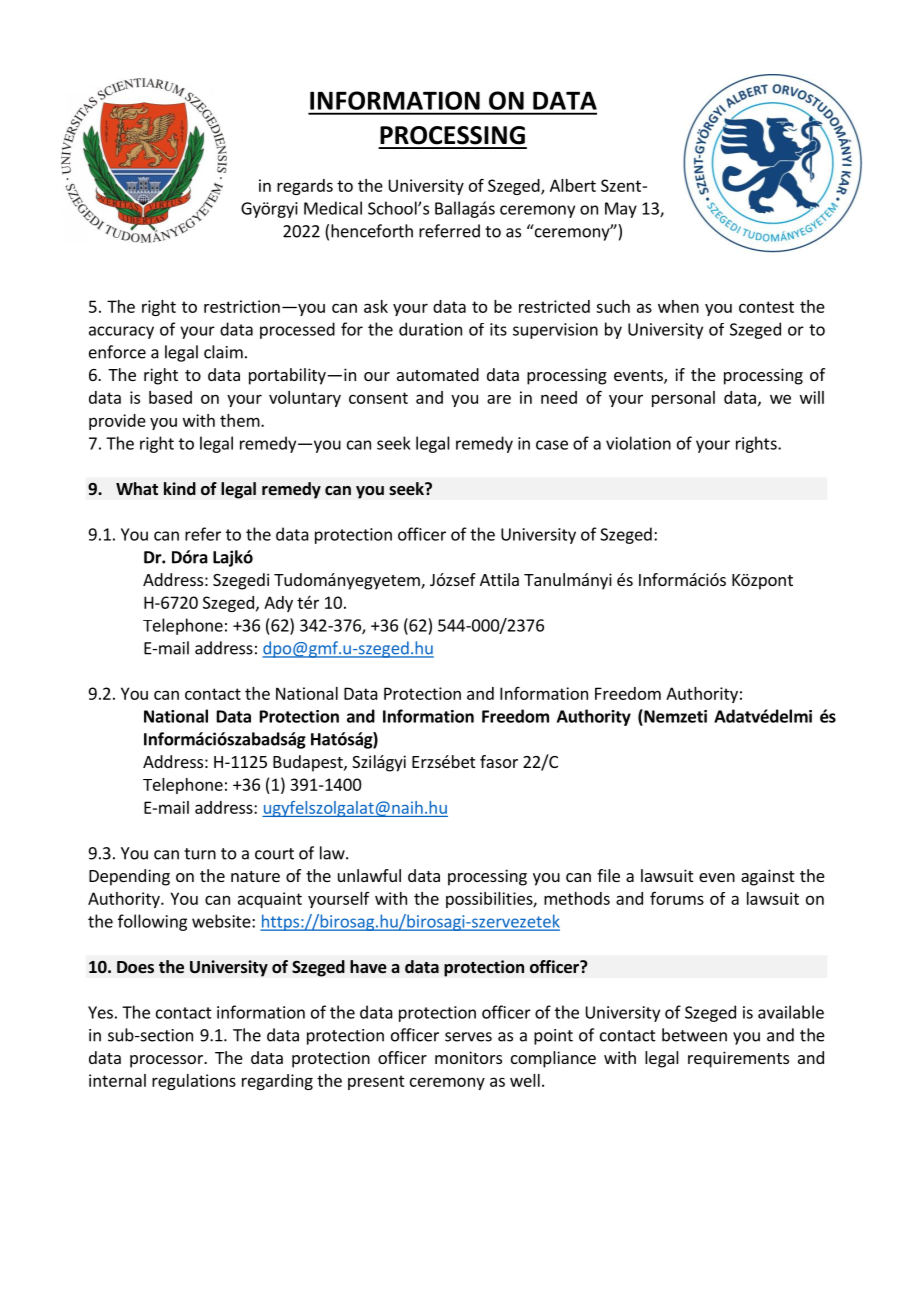  I want to click on monitors, so click(468, 1057).
